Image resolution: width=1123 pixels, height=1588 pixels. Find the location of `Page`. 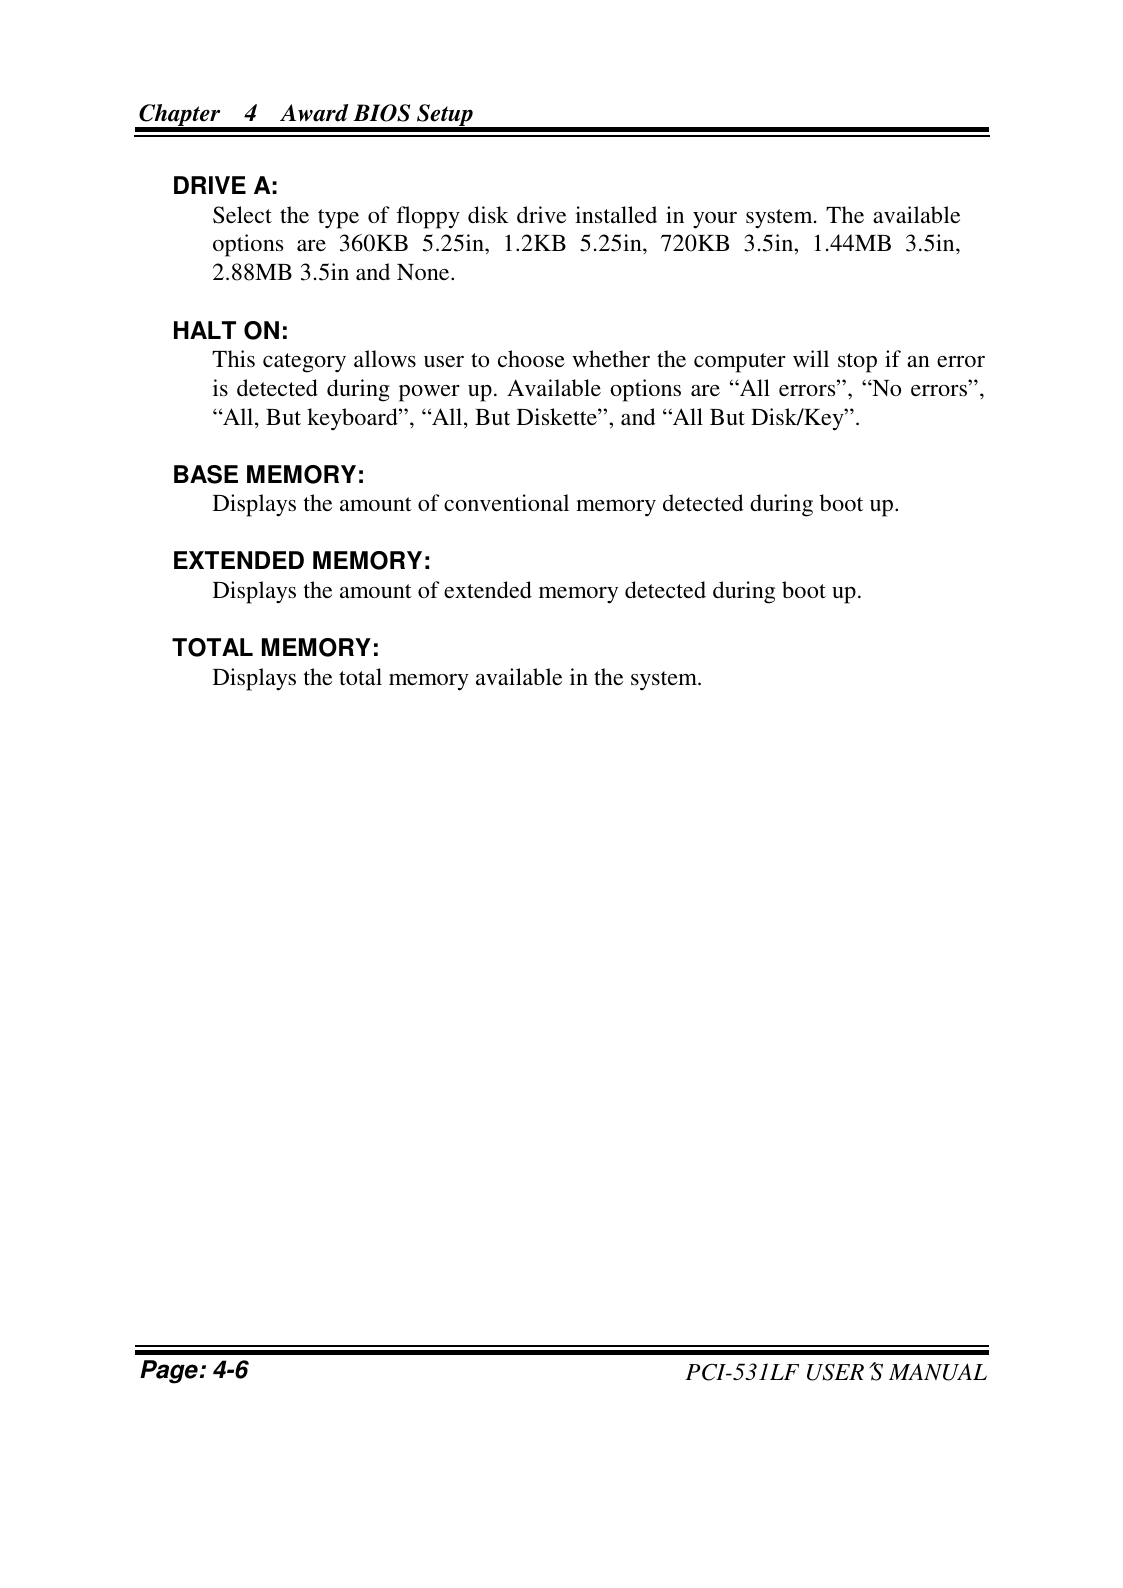

Page is located at coordinates (169, 1372).
